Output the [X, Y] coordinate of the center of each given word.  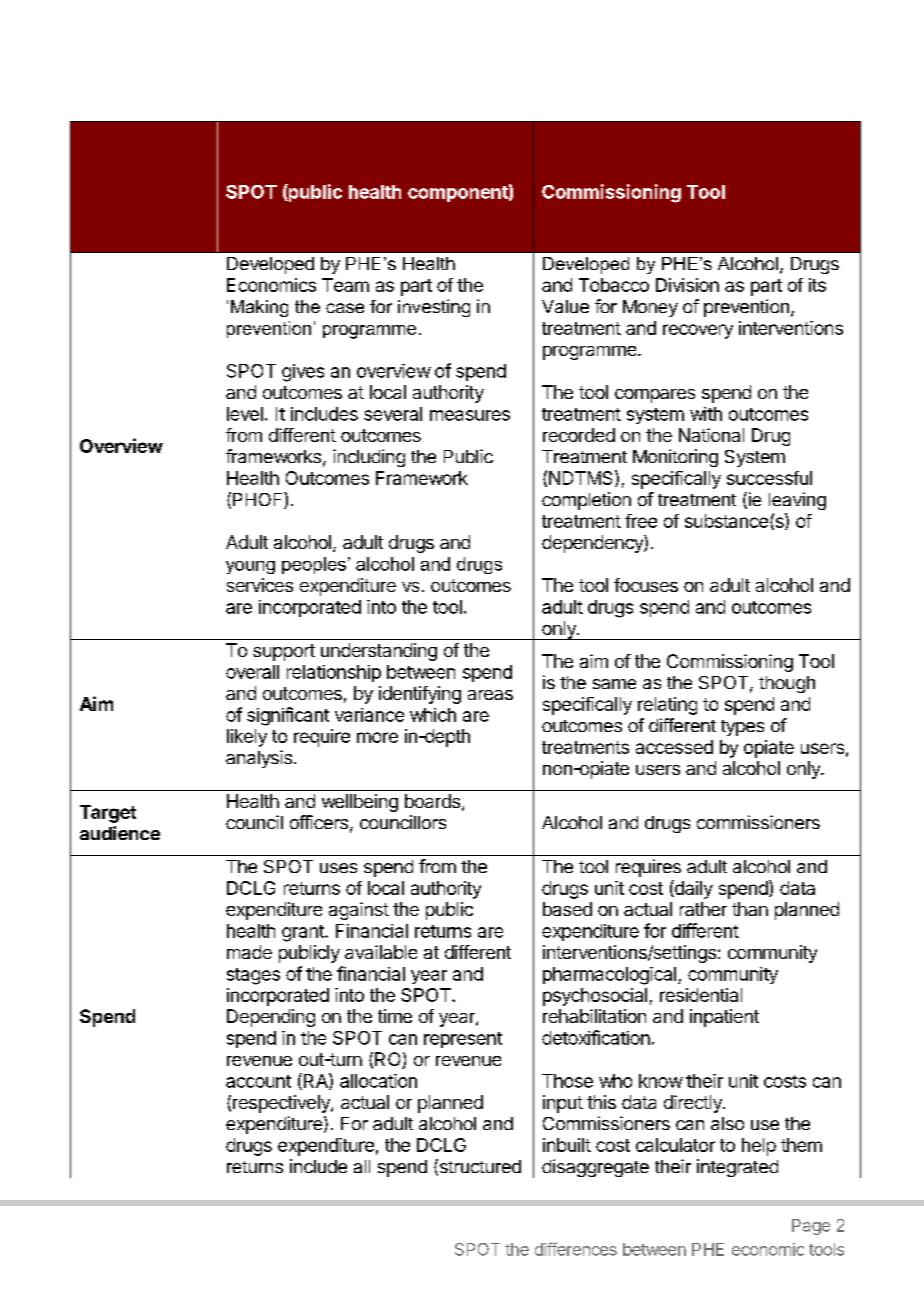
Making [259, 308]
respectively [282, 1104]
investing [434, 308]
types [742, 728]
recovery [698, 331]
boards [432, 801]
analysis [259, 759]
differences [576, 1249]
